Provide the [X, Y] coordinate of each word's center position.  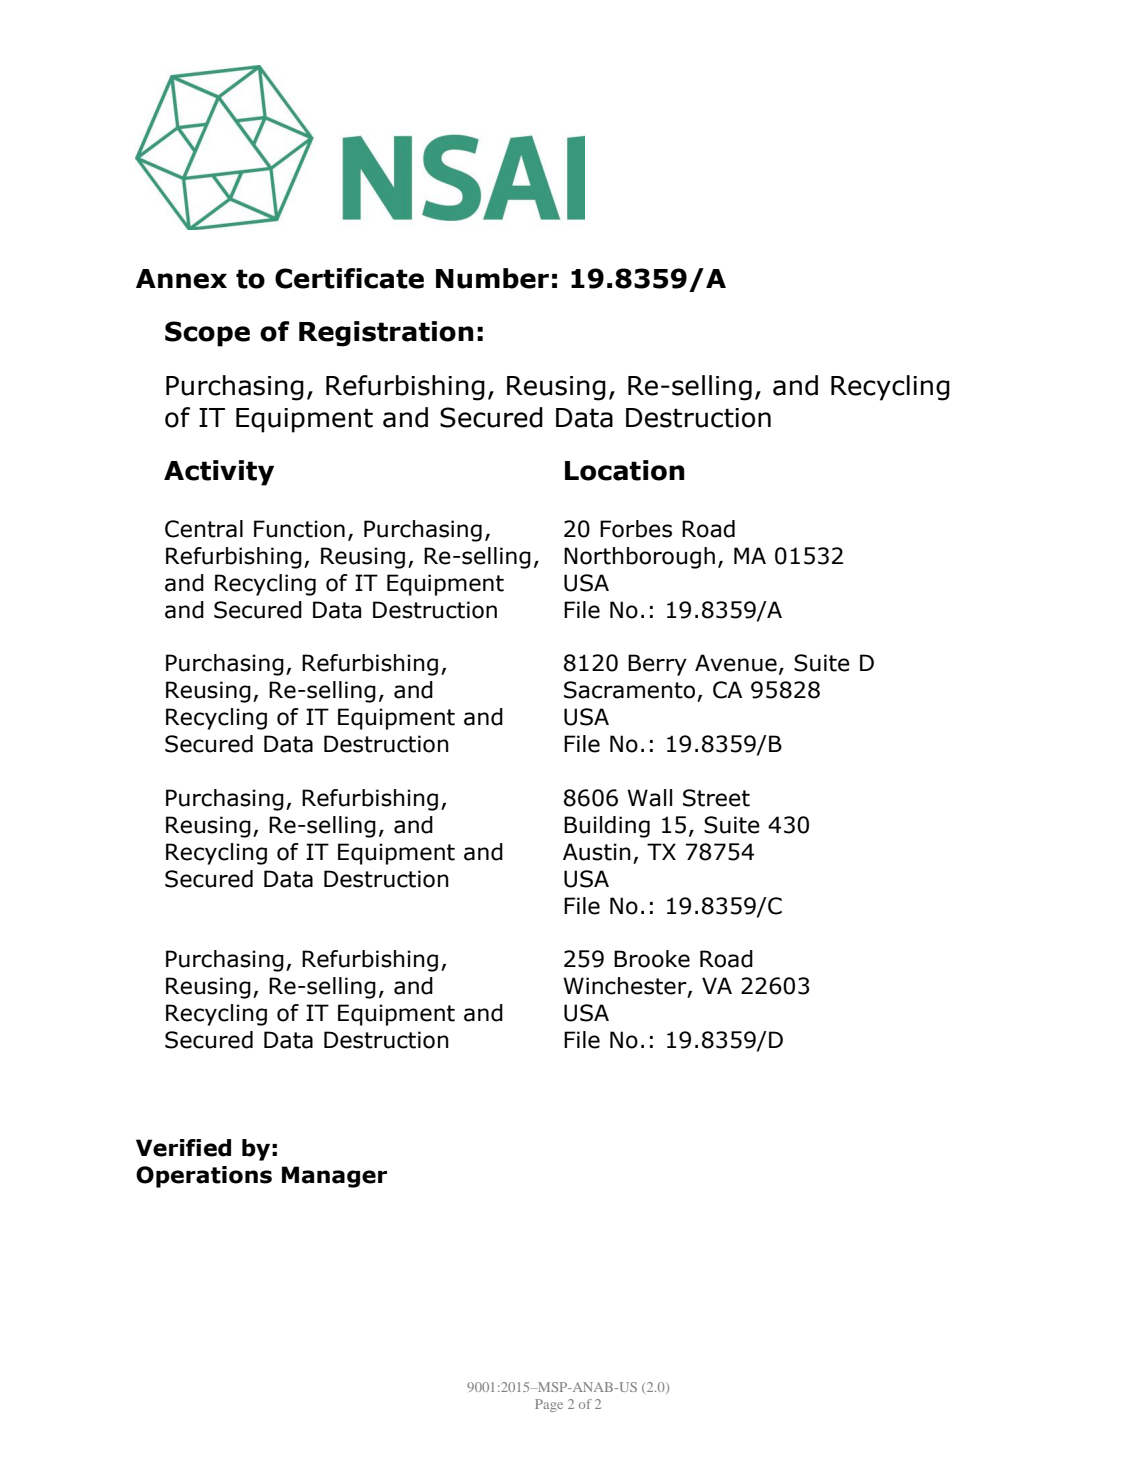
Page [549, 1405]
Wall [649, 798]
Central [204, 529]
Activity [219, 473]
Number [492, 278]
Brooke [652, 959]
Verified [183, 1148]
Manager [334, 1177]
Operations [204, 1177]
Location [625, 470]
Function [299, 529]
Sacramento [629, 690]
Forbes [636, 529]
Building [607, 827]
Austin [597, 852]
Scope [207, 334]
